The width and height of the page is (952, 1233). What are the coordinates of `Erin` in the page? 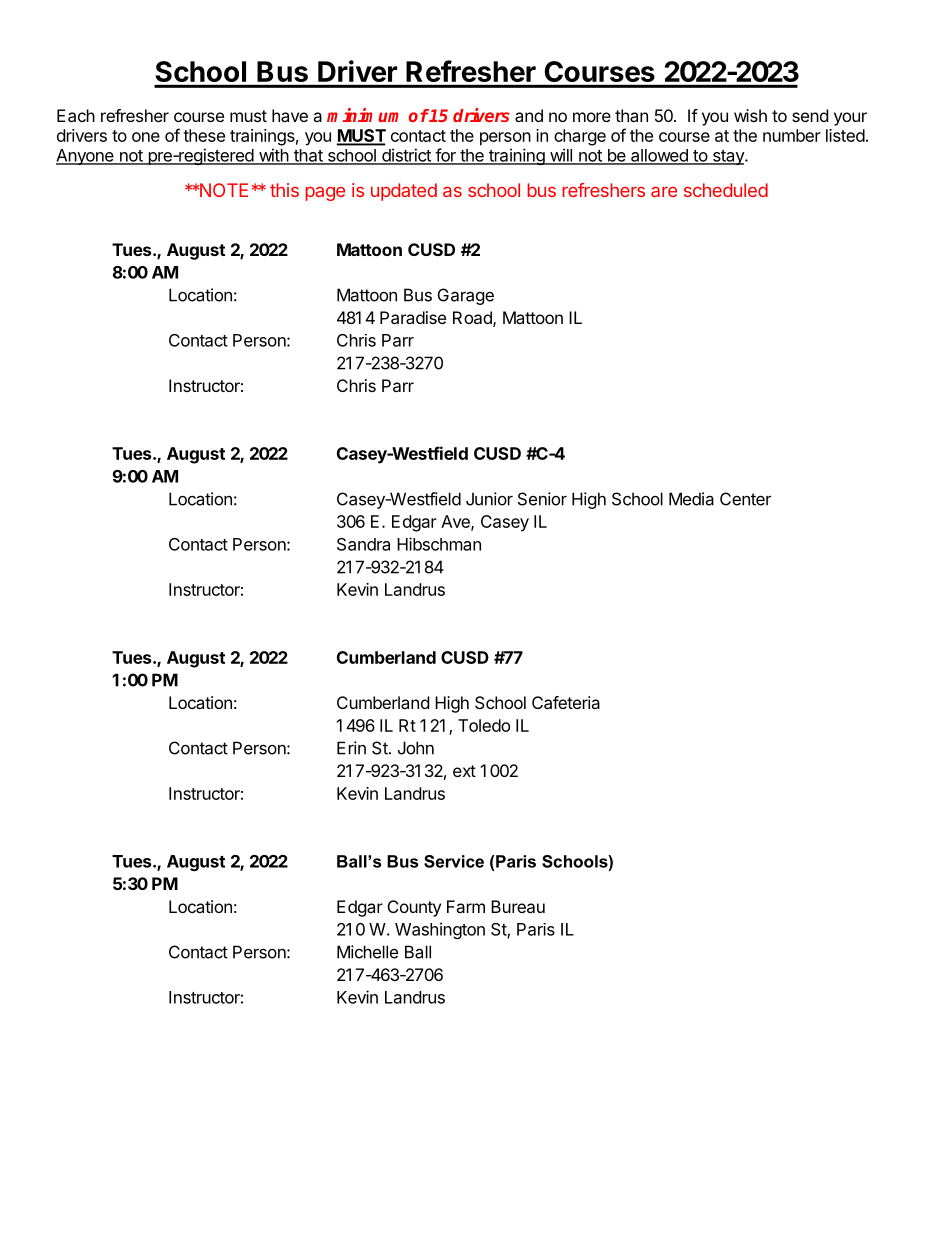 It's located at (351, 748).
